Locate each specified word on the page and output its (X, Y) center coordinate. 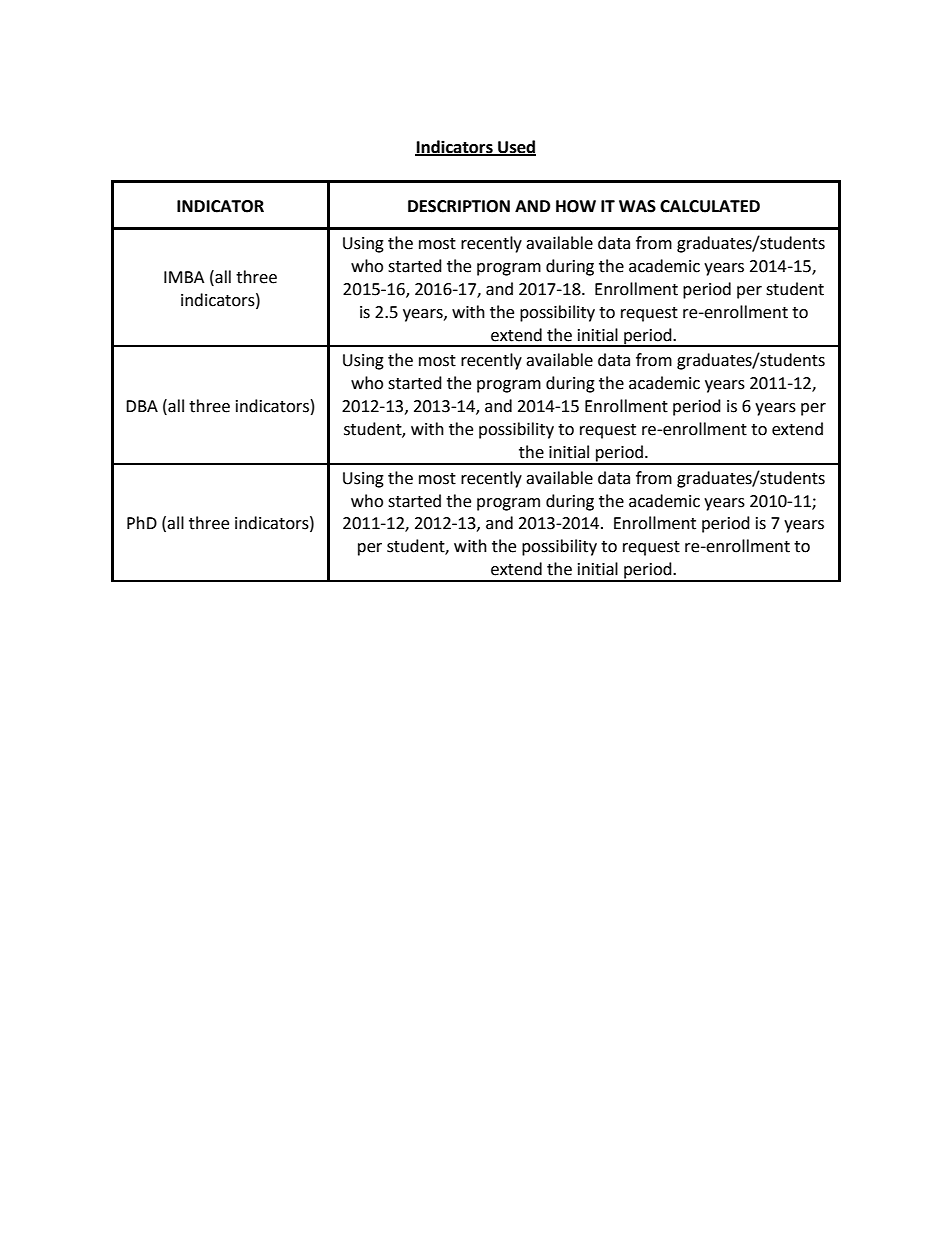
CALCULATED (710, 206)
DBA (142, 406)
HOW (576, 206)
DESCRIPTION (459, 206)
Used (516, 147)
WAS (637, 206)
